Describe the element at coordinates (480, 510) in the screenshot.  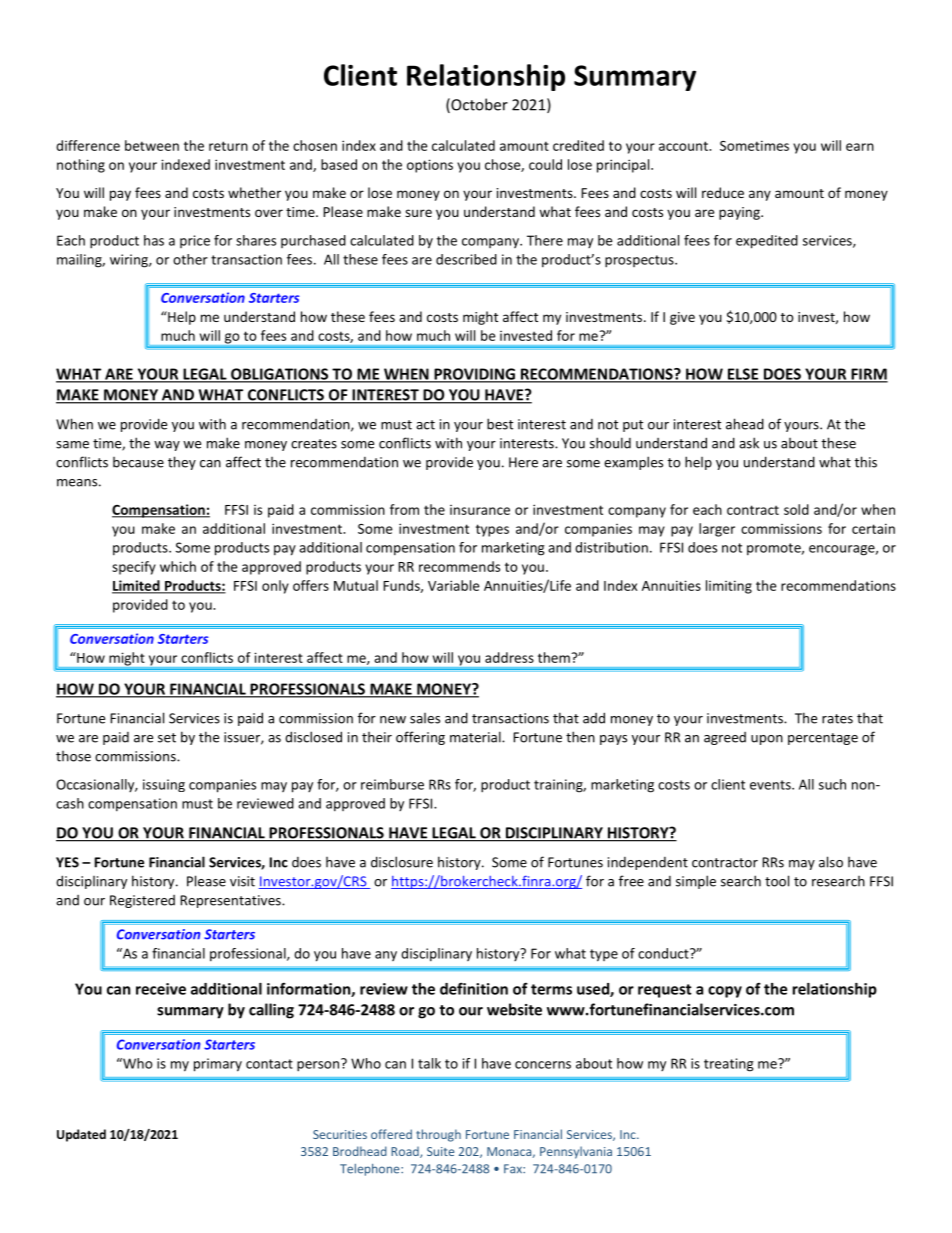
I see `insurance` at that location.
